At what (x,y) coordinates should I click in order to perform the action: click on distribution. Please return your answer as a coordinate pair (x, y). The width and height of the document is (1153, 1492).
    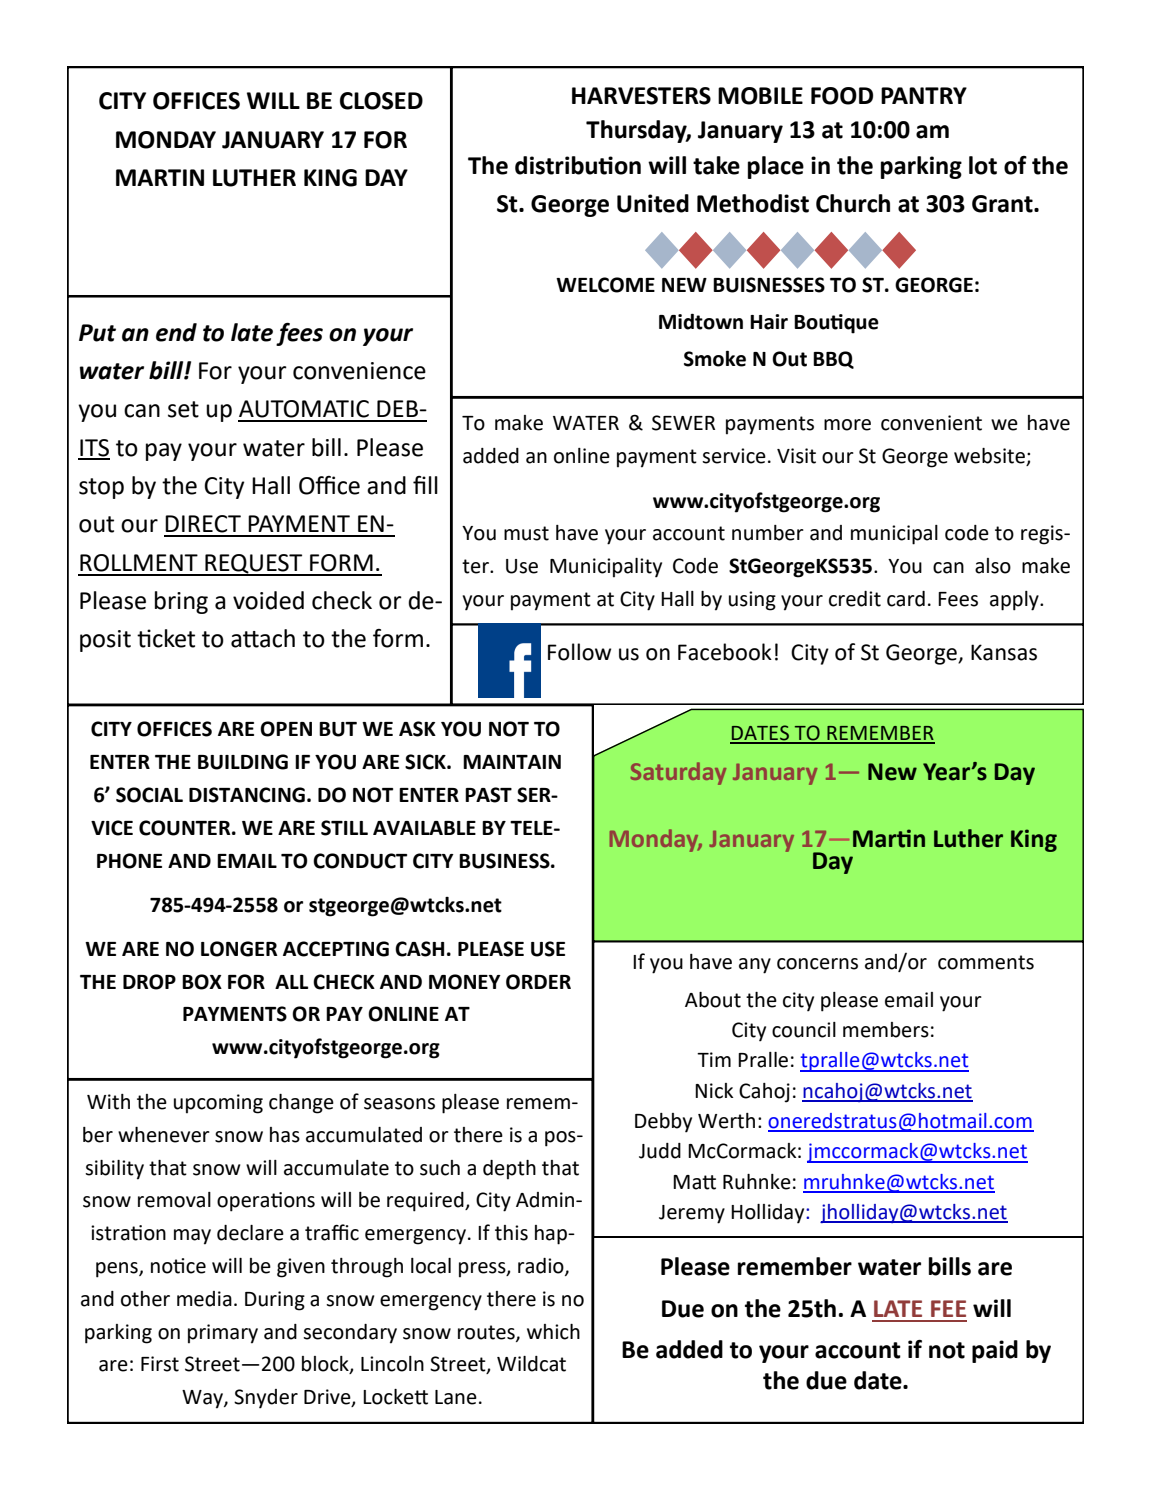
    Looking at the image, I should click on (578, 165).
